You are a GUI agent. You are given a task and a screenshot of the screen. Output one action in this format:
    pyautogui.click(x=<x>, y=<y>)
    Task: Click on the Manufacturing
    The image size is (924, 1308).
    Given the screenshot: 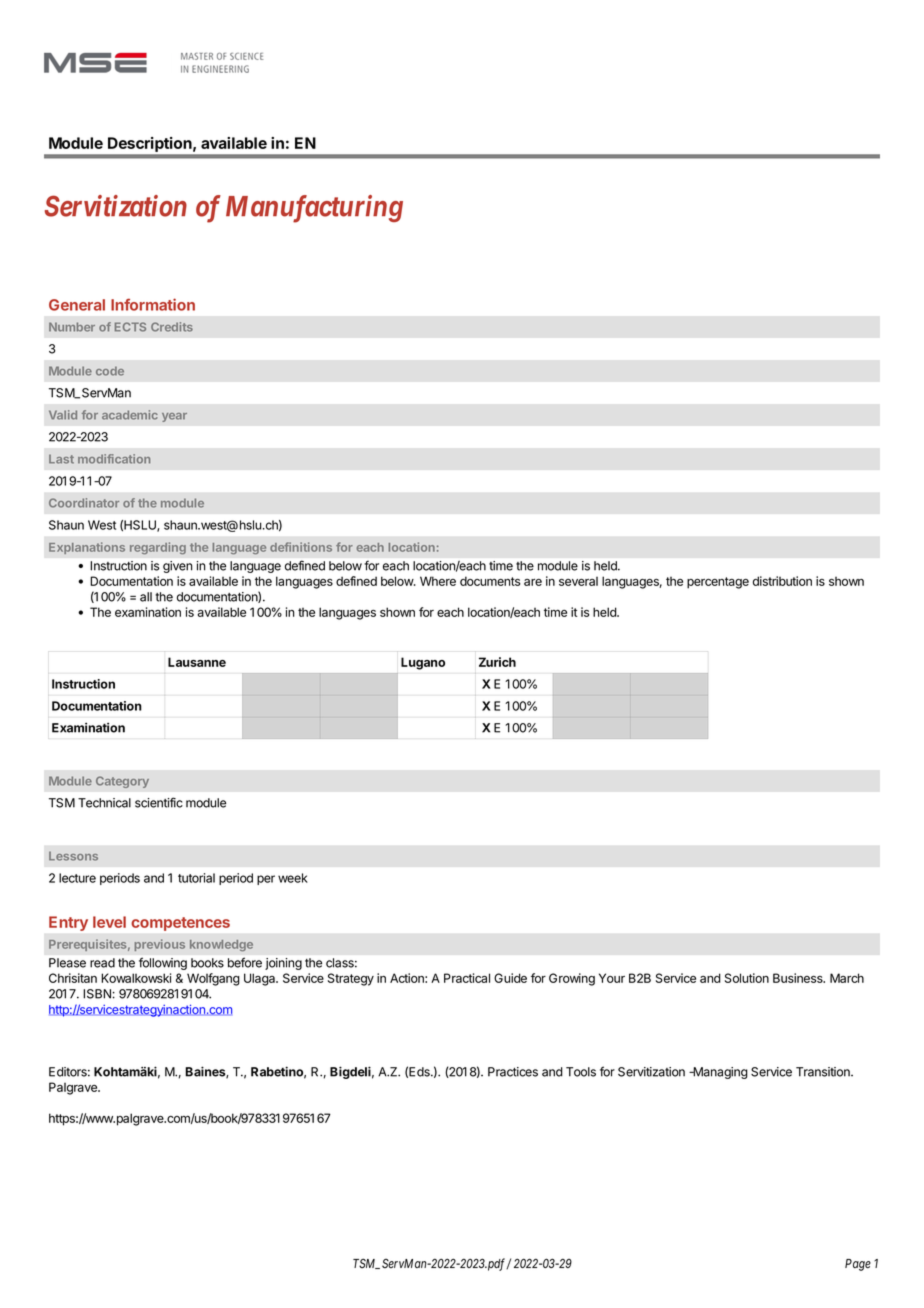 What is the action you would take?
    pyautogui.click(x=314, y=209)
